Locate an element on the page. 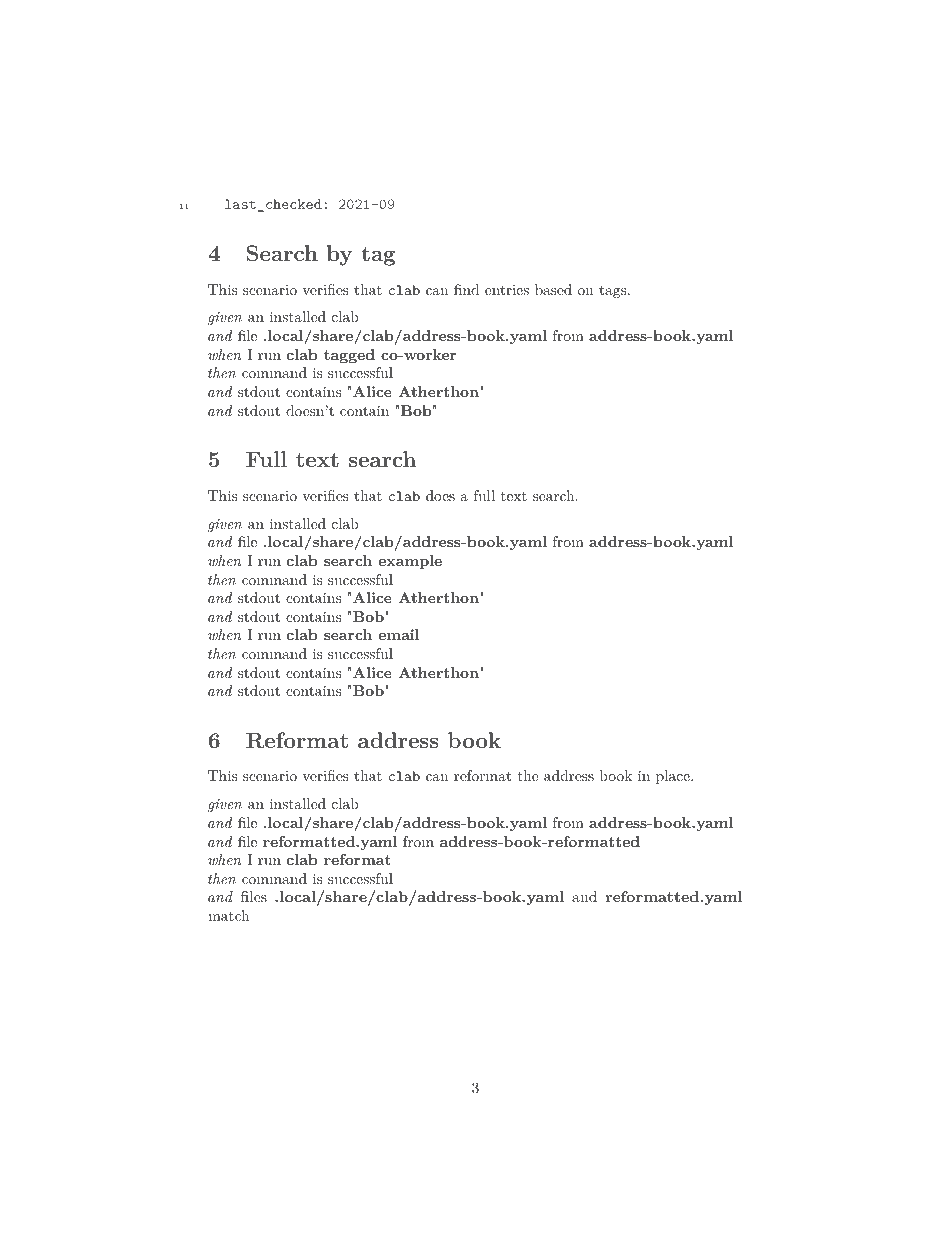 This page has height=1233, width=952. match is located at coordinates (228, 915).
